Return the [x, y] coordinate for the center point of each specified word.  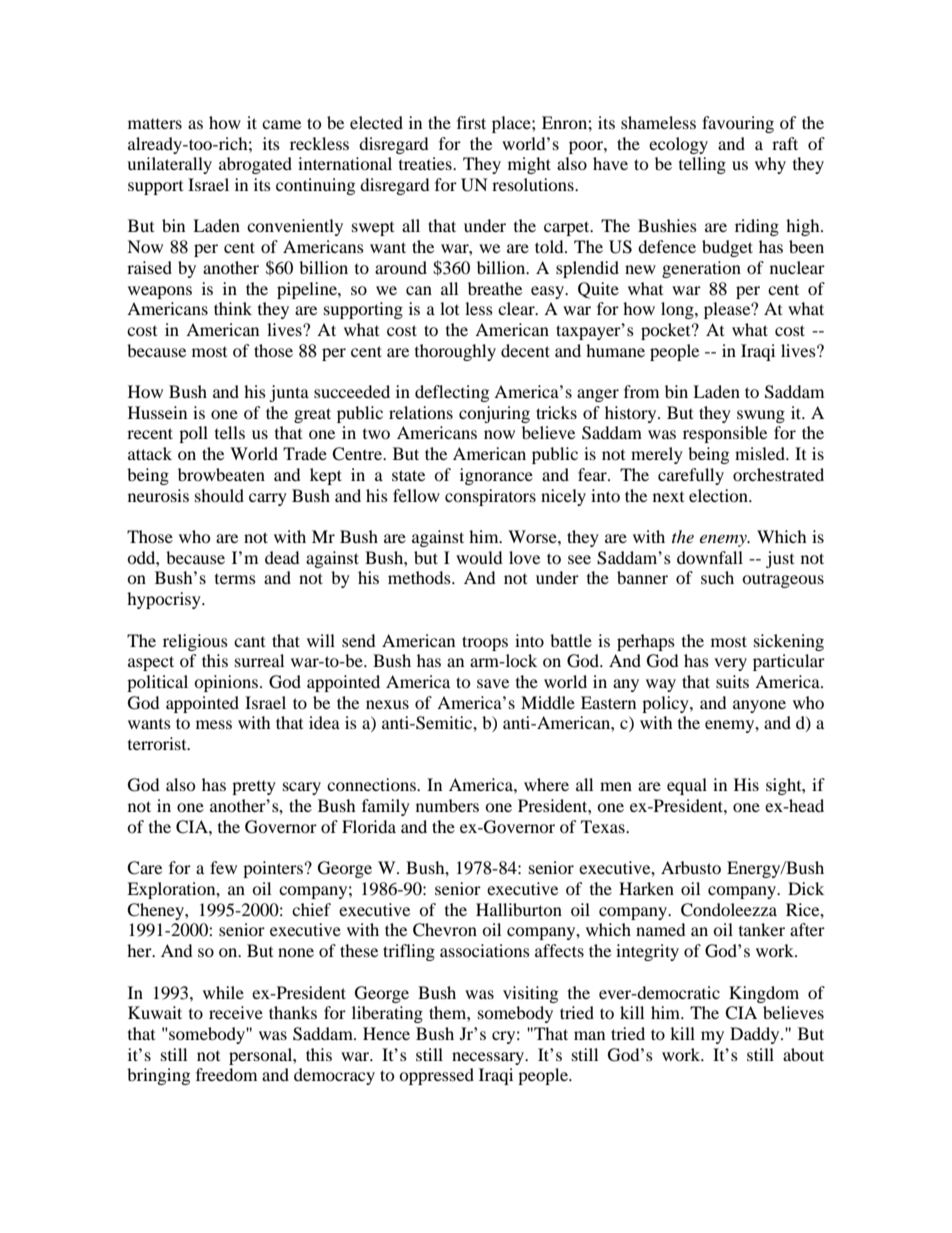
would [479, 557]
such [717, 577]
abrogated [255, 165]
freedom [226, 1074]
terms [235, 579]
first [471, 122]
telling [702, 165]
